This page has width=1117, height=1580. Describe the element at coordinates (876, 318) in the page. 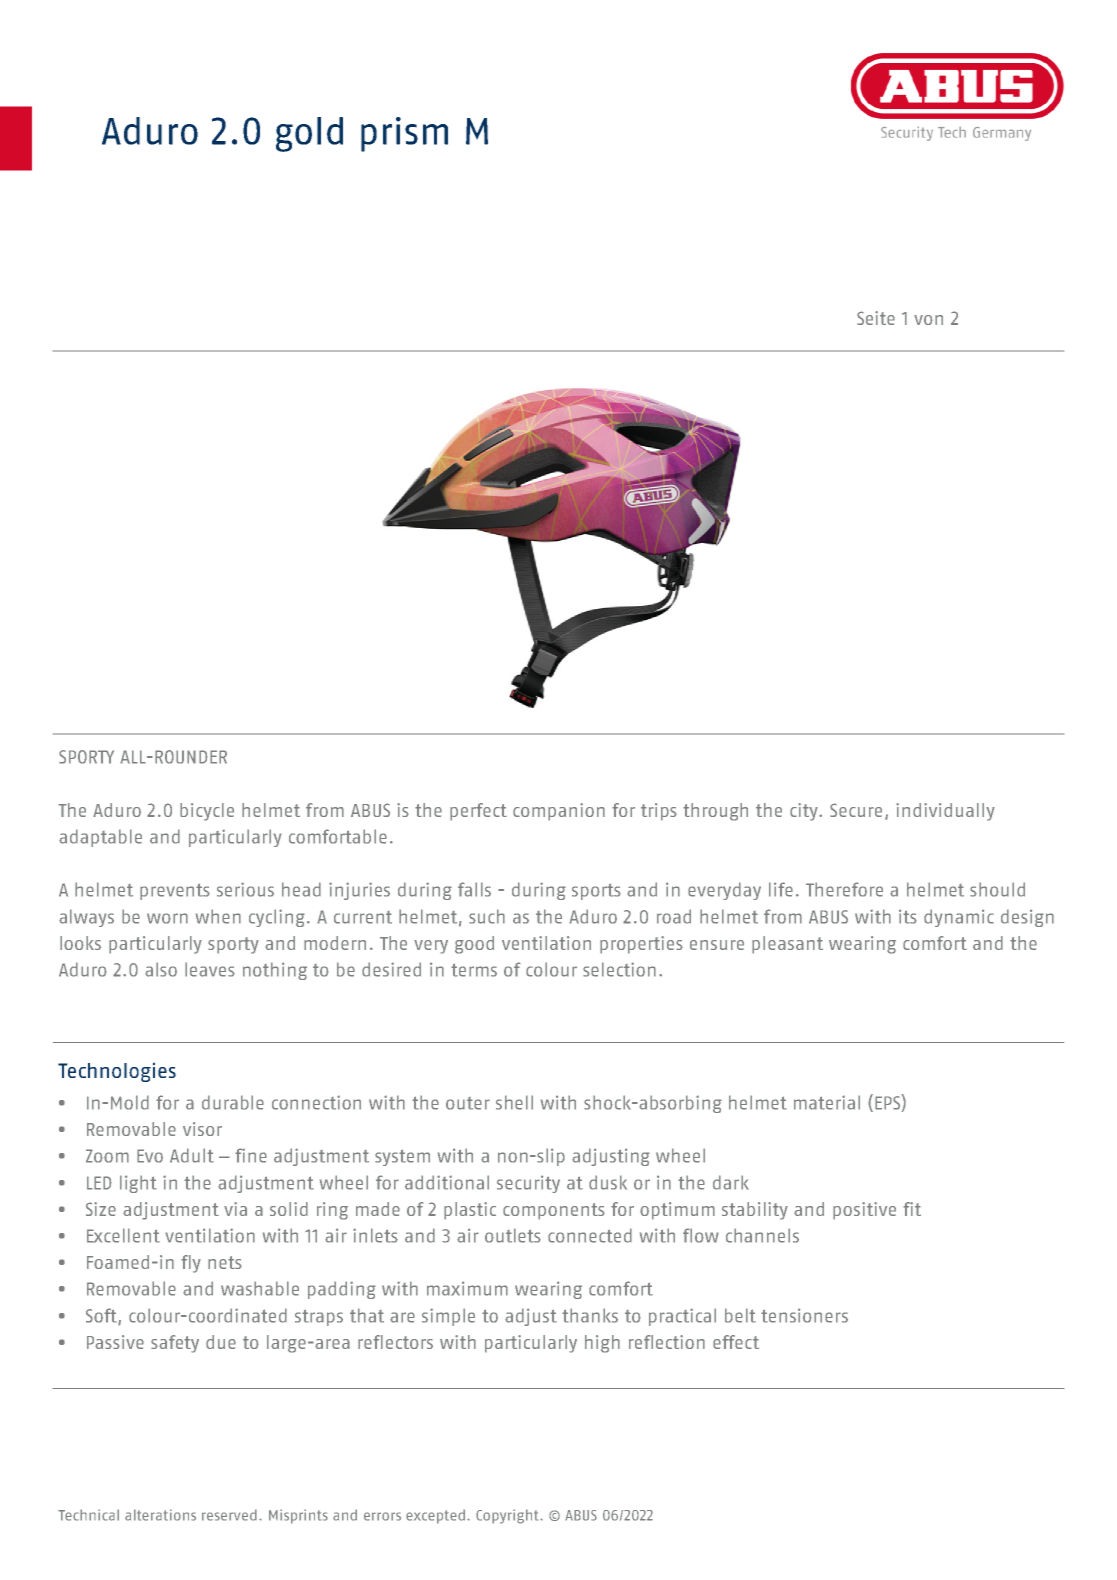

I see `Seite` at that location.
